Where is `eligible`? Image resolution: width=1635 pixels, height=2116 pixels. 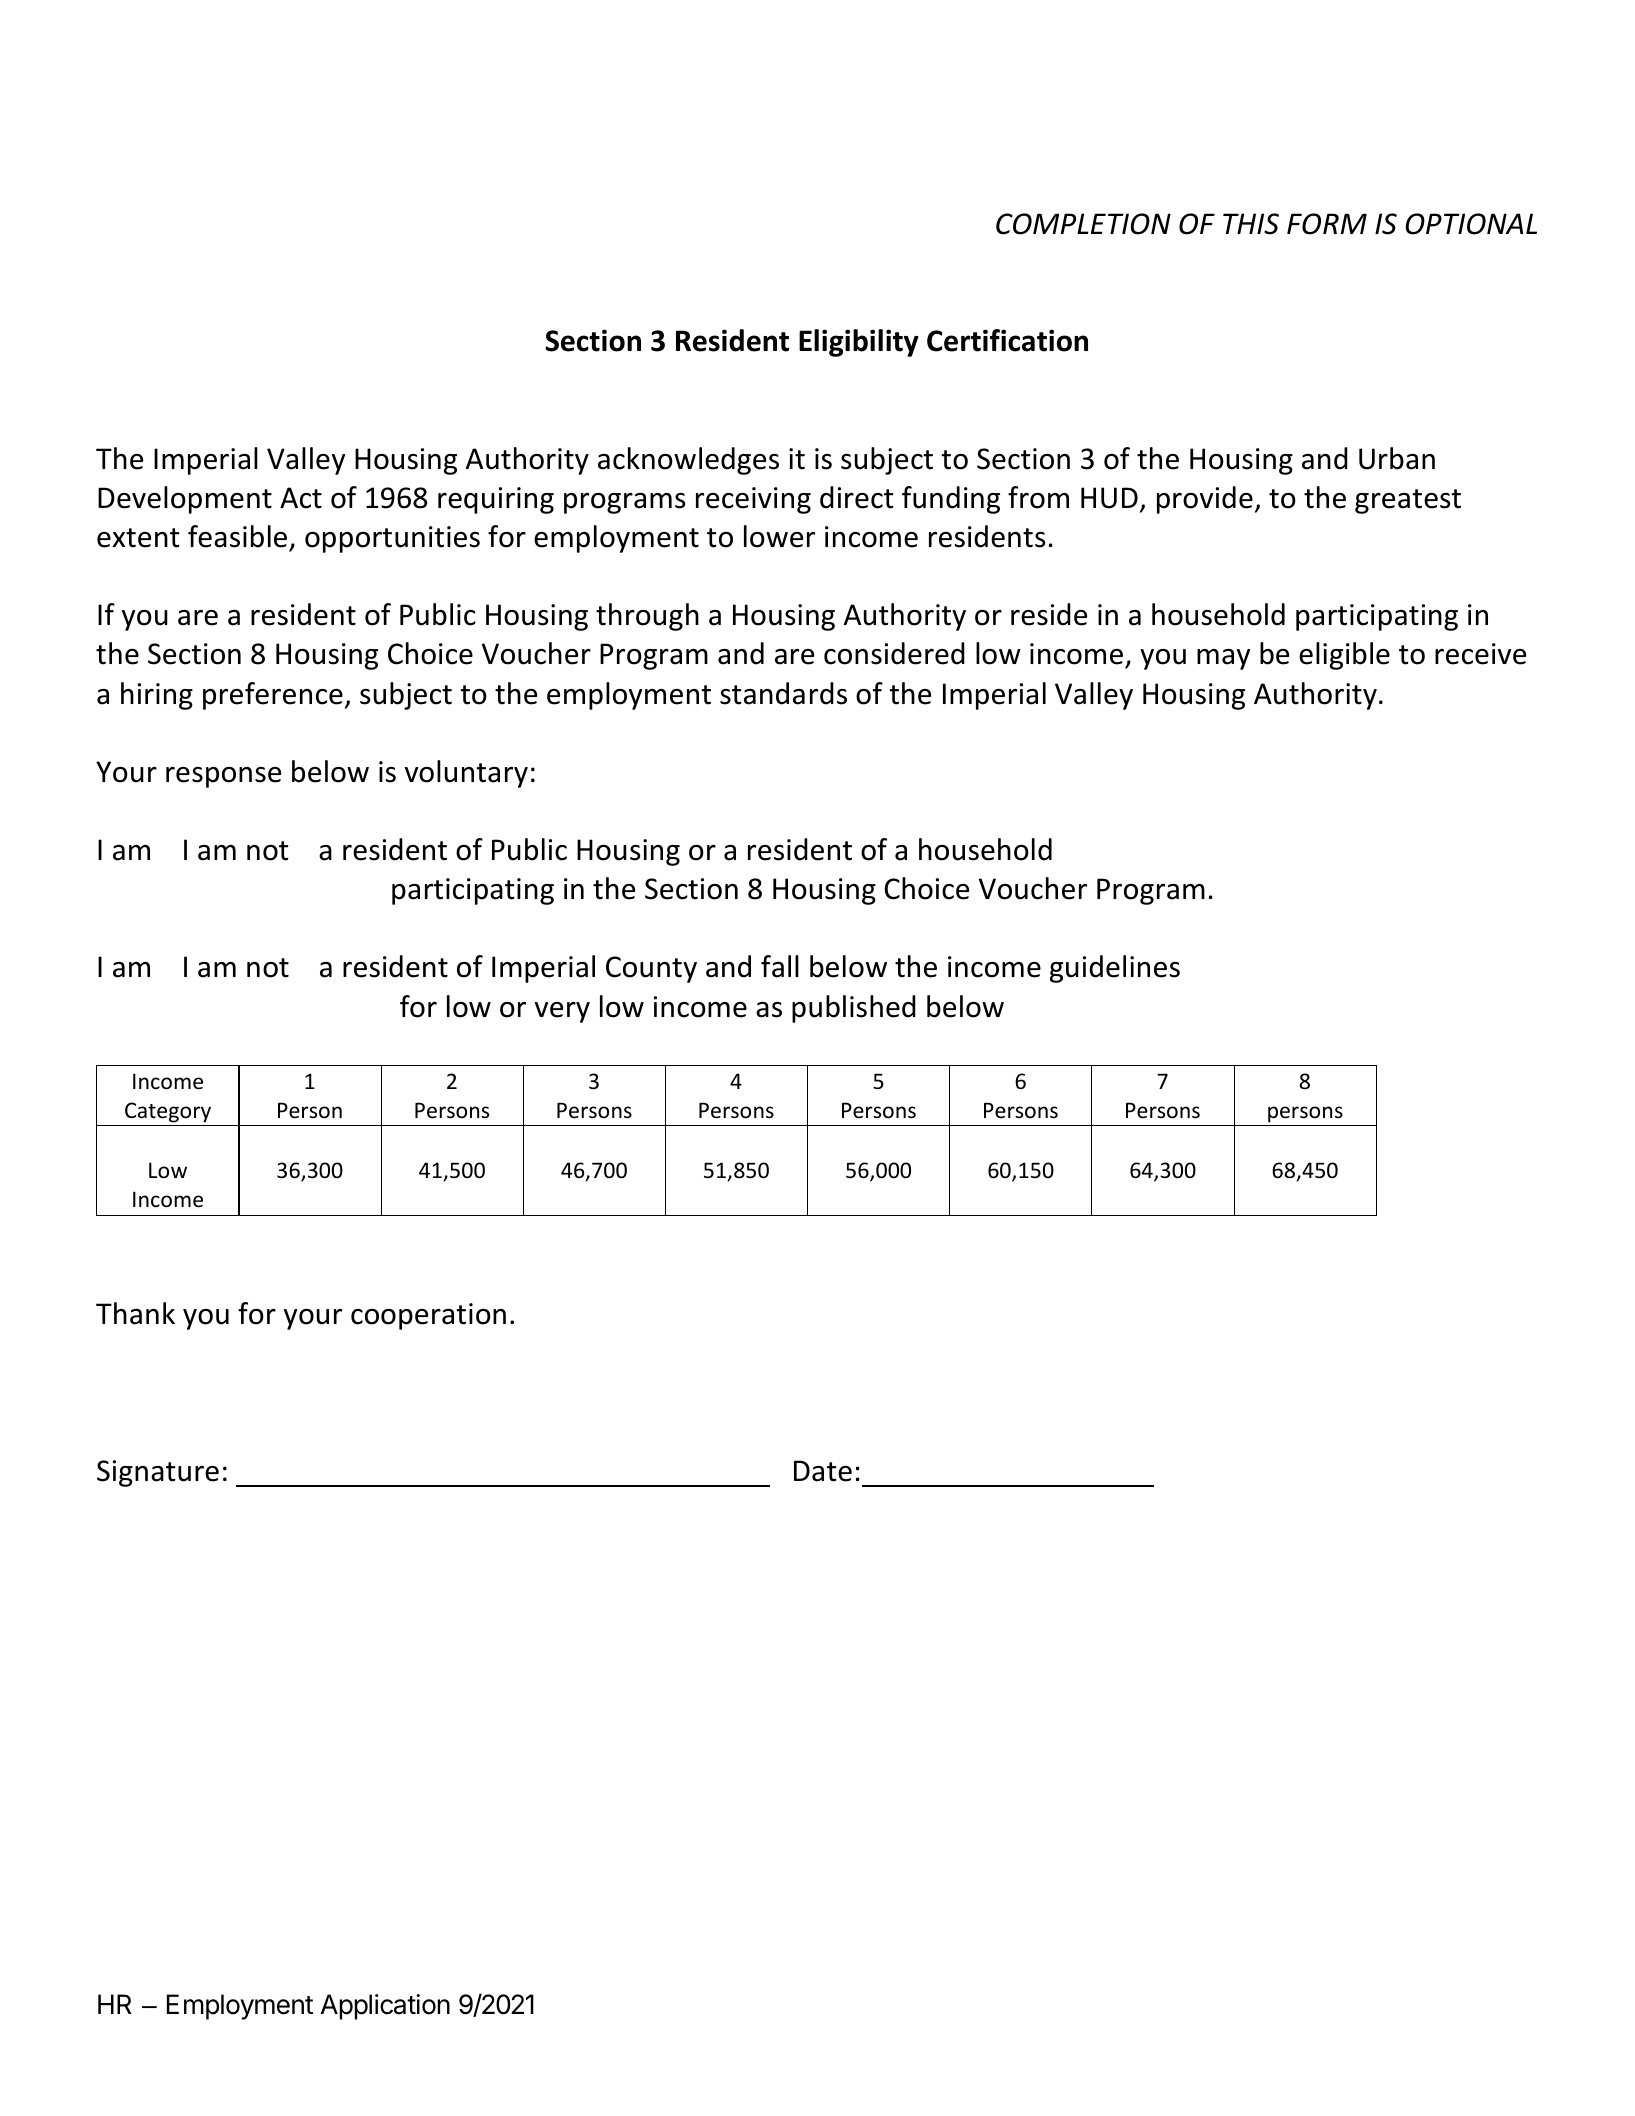 eligible is located at coordinates (1344, 656).
